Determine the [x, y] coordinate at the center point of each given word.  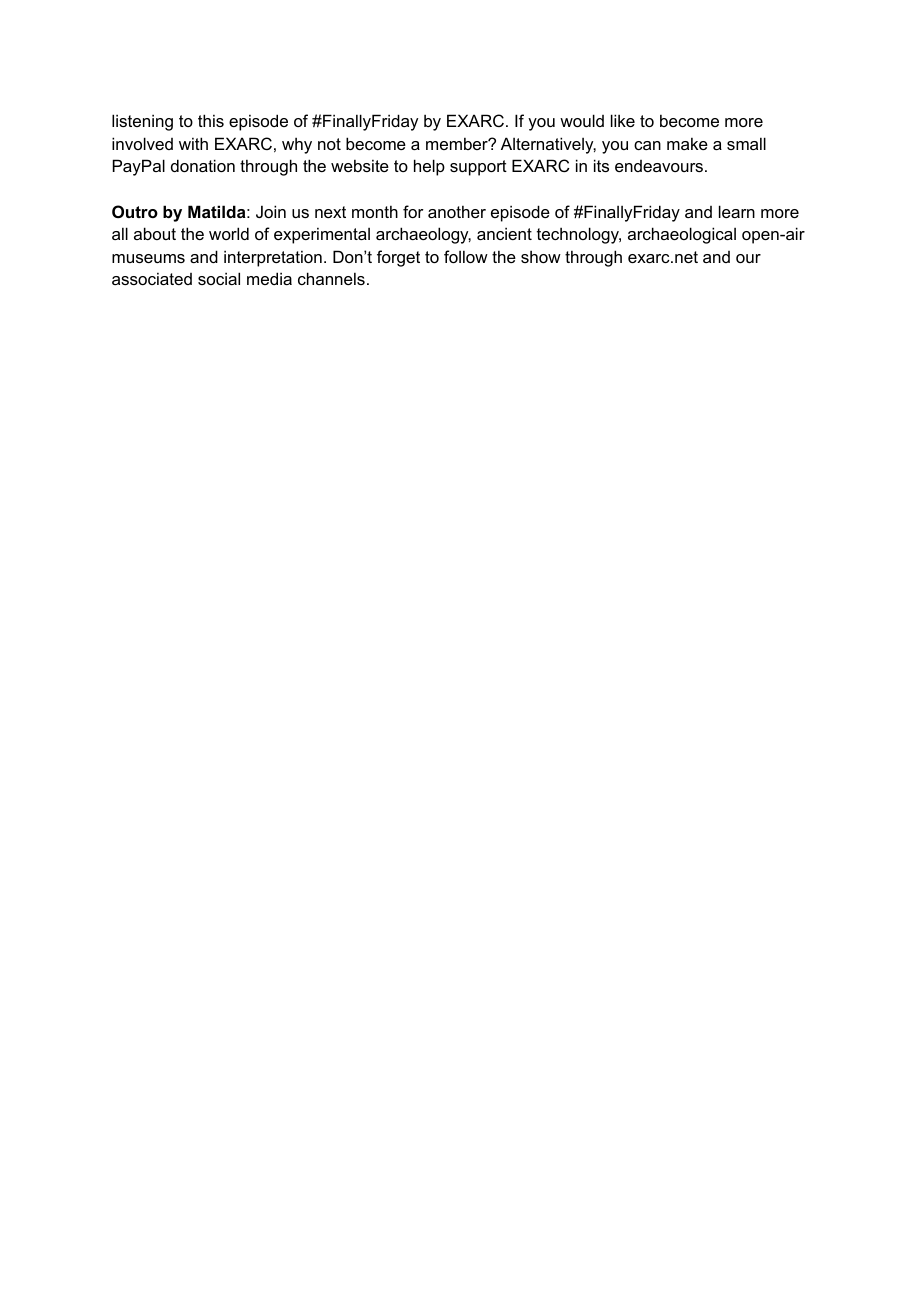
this [211, 120]
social [219, 278]
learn [737, 211]
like [623, 120]
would [582, 120]
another [457, 211]
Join [271, 211]
